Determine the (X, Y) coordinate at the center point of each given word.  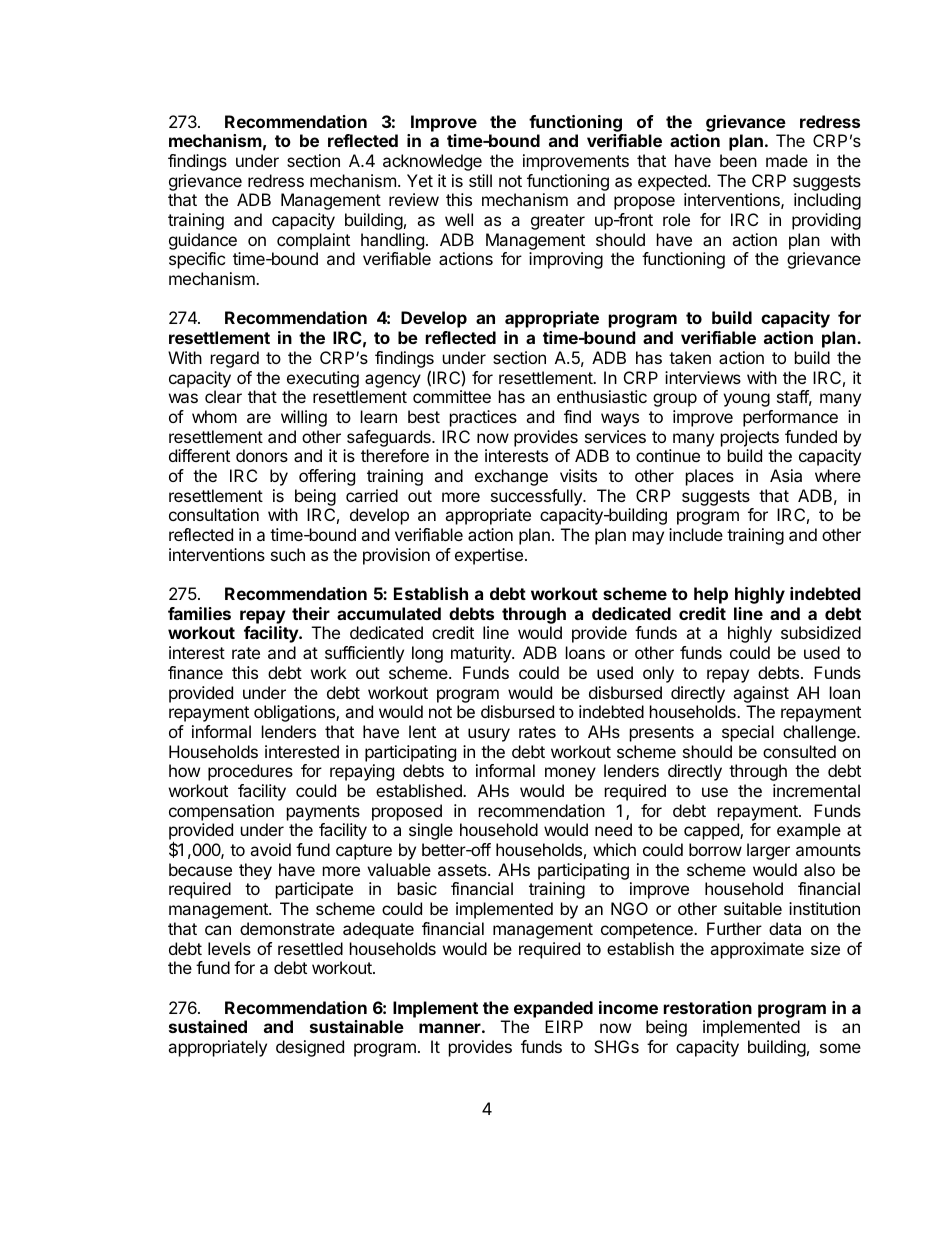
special (748, 733)
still (480, 180)
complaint (313, 241)
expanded (553, 1009)
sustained (208, 1026)
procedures (250, 772)
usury (489, 735)
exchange (511, 477)
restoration (708, 1007)
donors (262, 455)
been (738, 160)
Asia (786, 475)
